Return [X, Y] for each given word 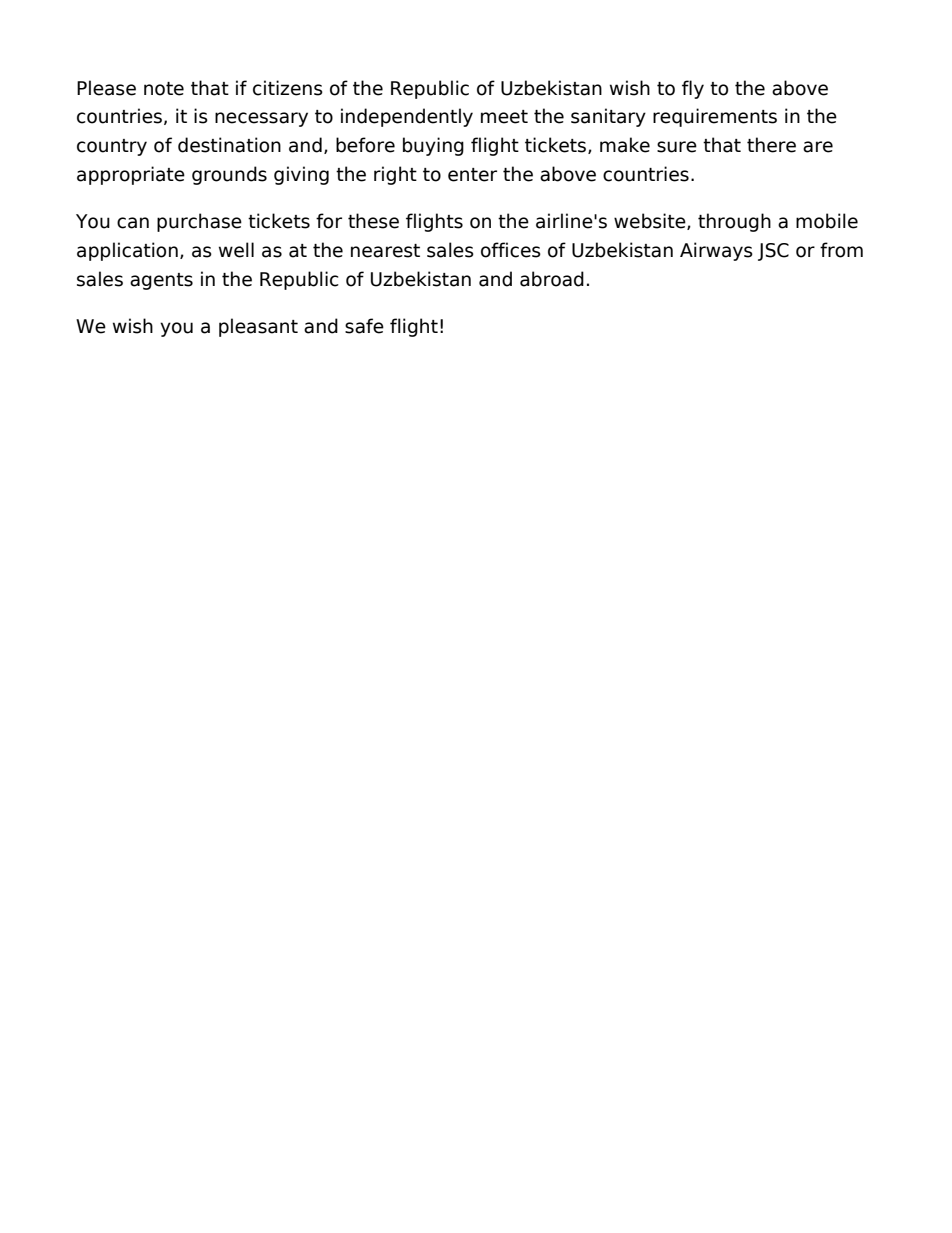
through [734, 222]
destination [229, 145]
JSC [773, 252]
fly [693, 89]
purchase [199, 222]
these [373, 221]
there [771, 145]
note [164, 89]
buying [433, 146]
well [236, 250]
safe [364, 326]
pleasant [258, 327]
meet [504, 117]
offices [511, 250]
